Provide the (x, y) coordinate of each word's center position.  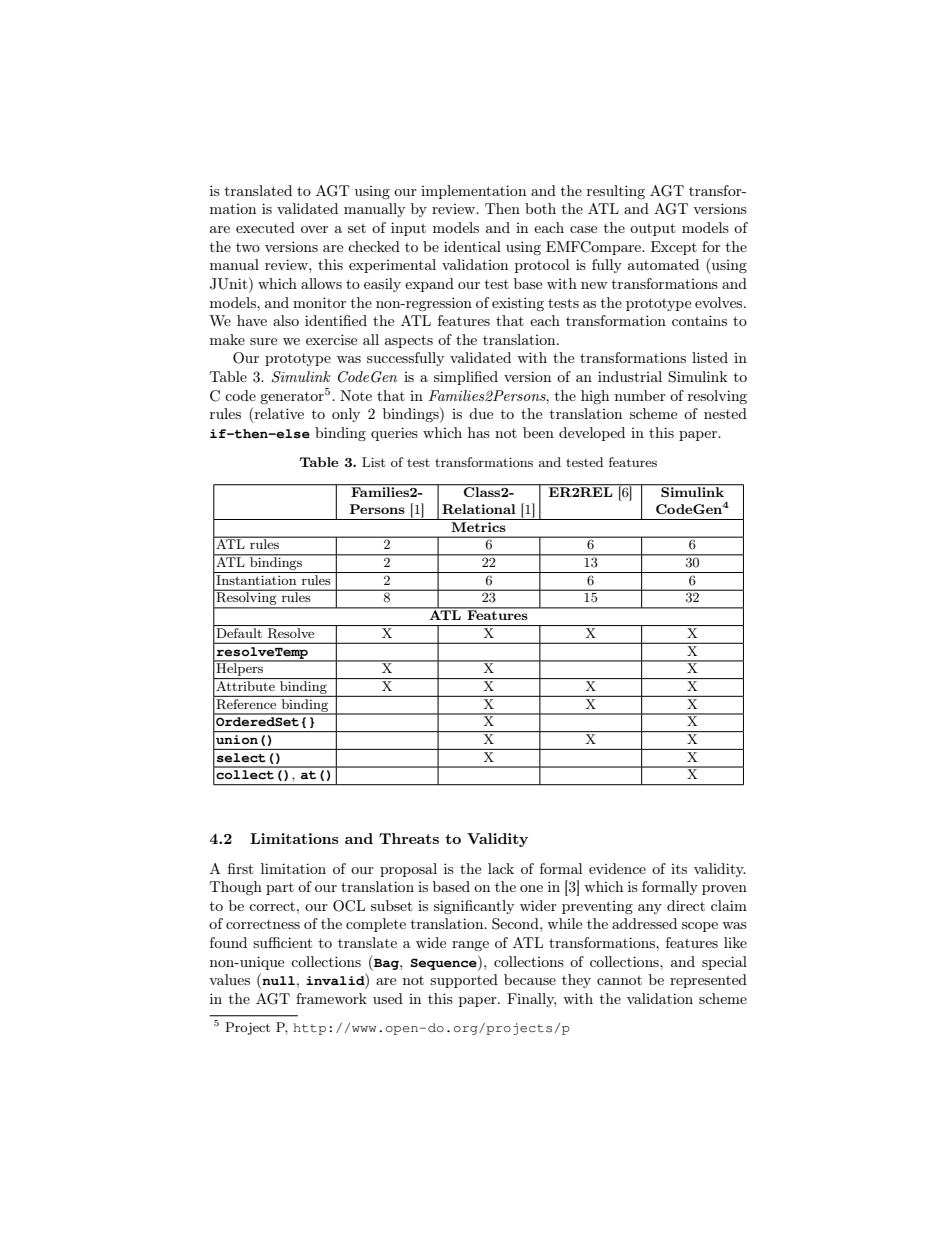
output (652, 229)
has (479, 432)
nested (725, 413)
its (679, 869)
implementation (473, 192)
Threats (409, 838)
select (241, 757)
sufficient (282, 942)
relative (278, 415)
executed (265, 227)
